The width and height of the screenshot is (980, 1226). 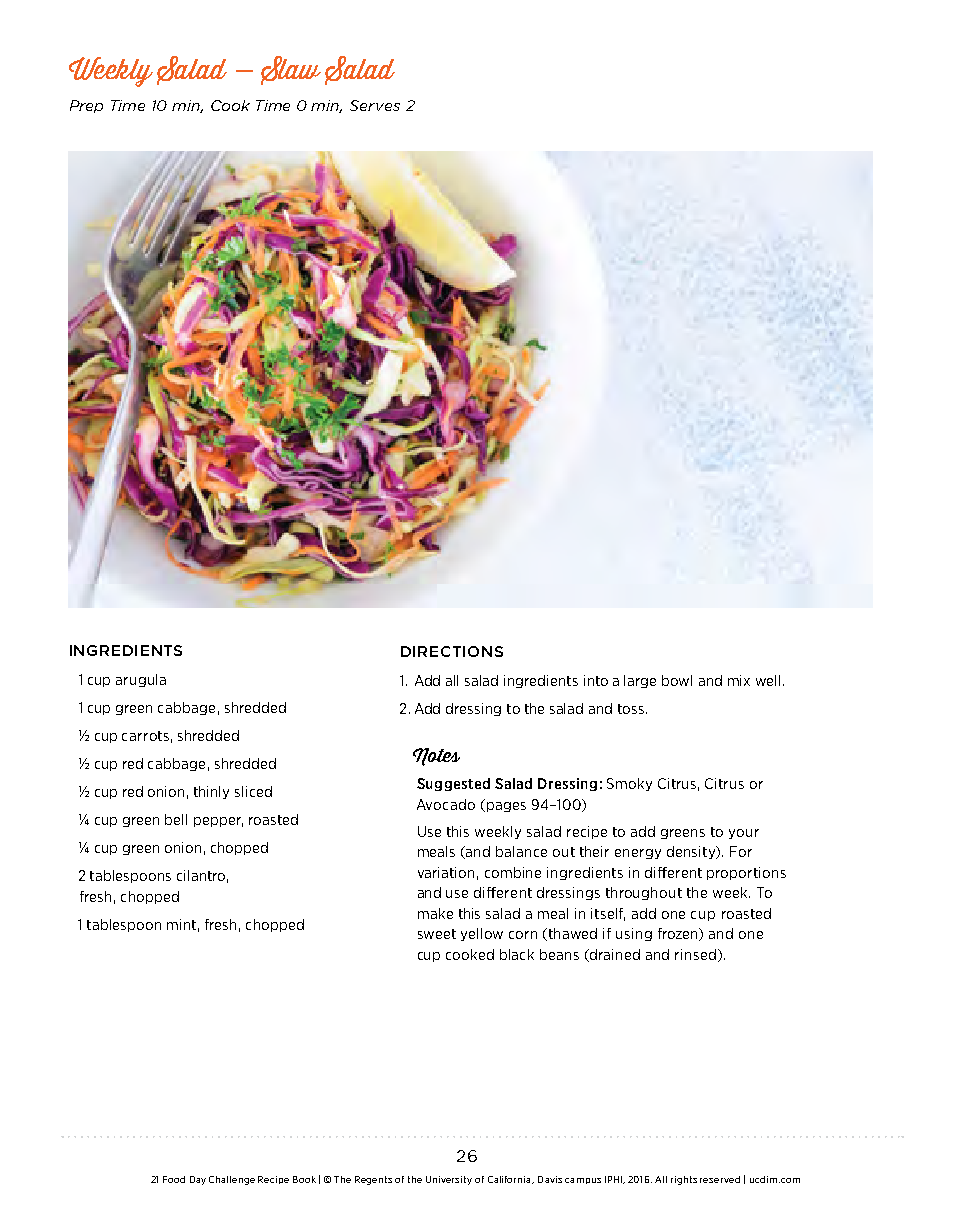 What do you see at coordinates (375, 105) in the screenshot?
I see `Serves` at bounding box center [375, 105].
